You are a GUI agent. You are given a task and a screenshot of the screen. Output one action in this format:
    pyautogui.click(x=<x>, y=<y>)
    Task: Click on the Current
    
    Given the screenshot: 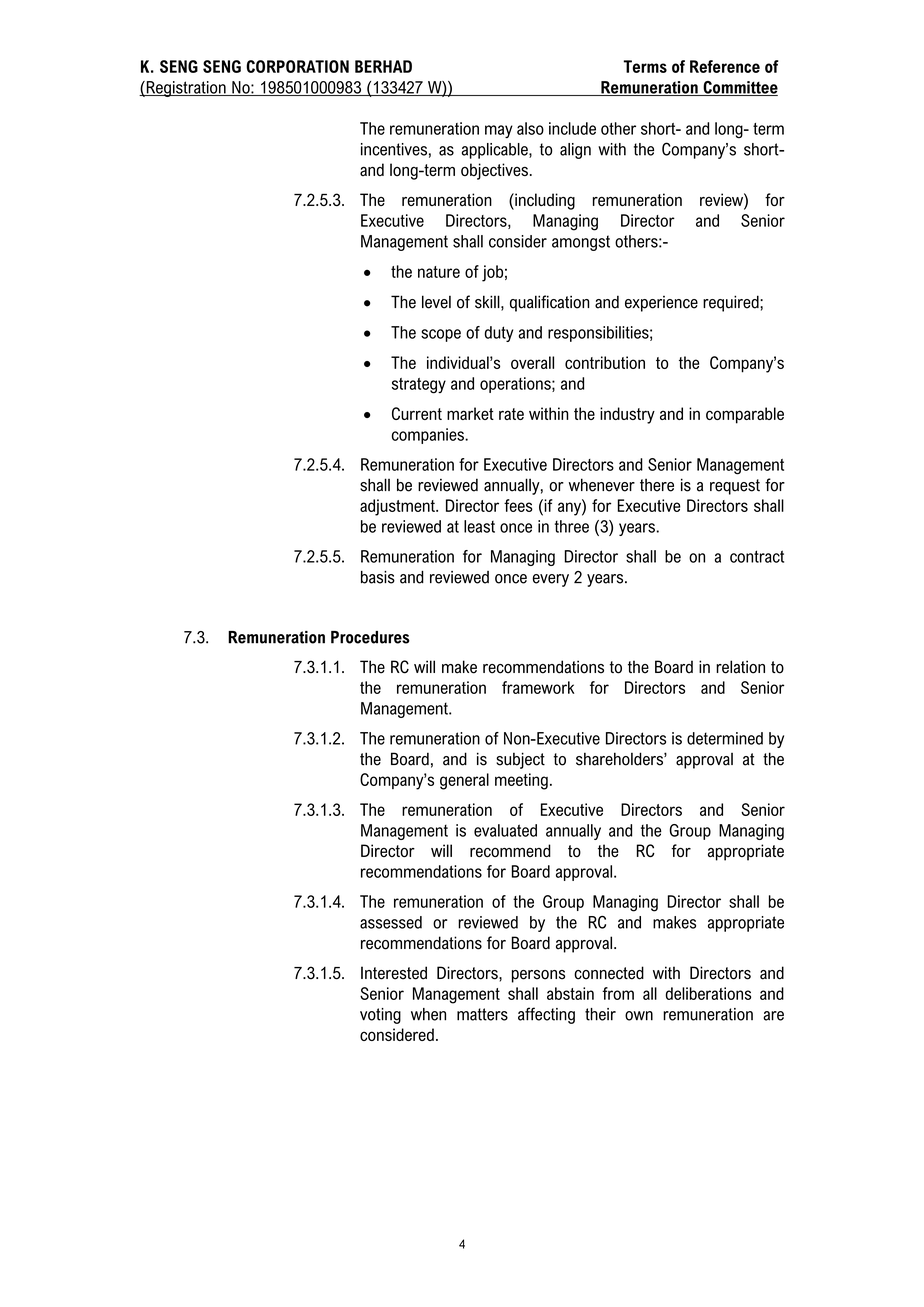 What is the action you would take?
    pyautogui.click(x=417, y=413)
